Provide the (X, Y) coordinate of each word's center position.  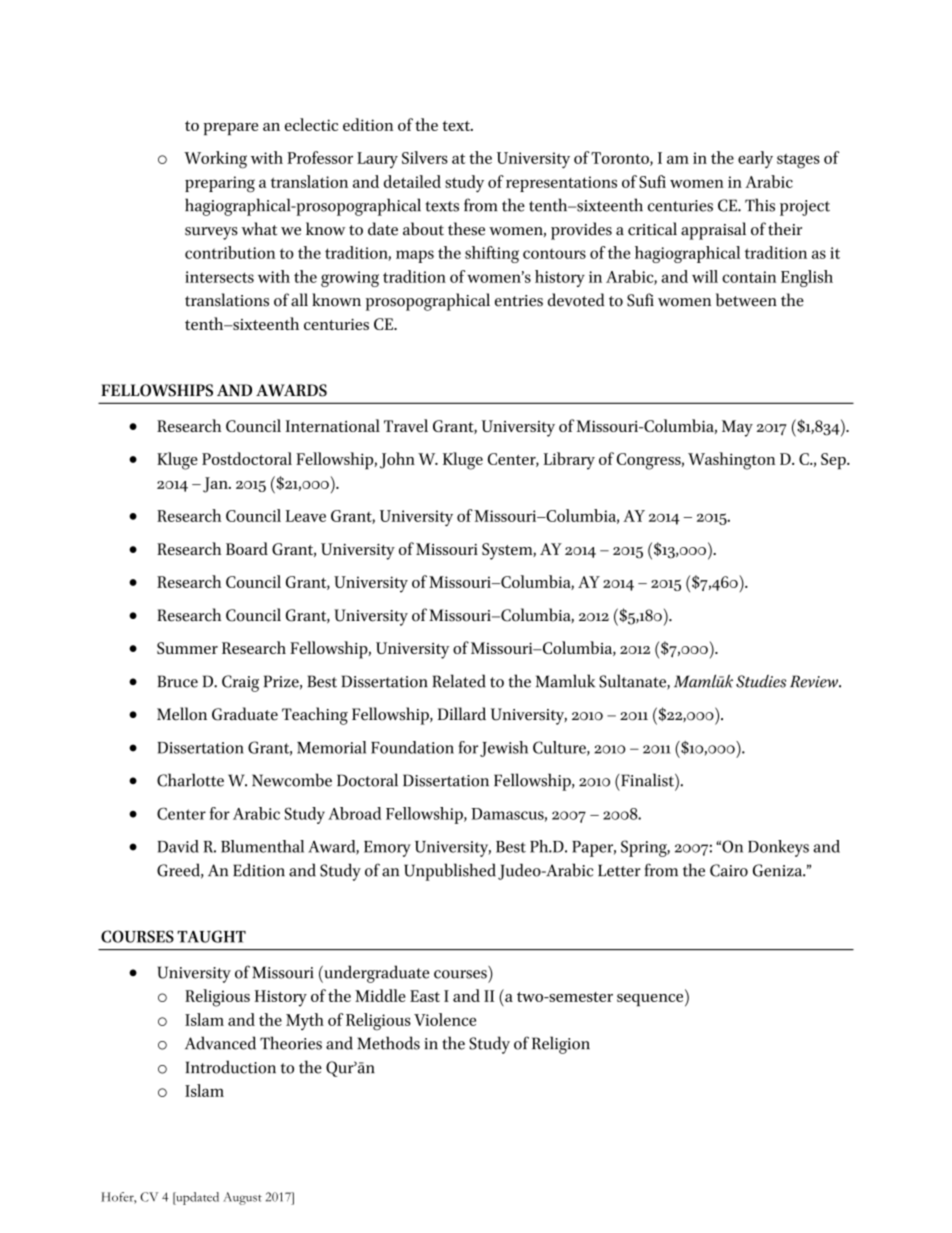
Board (247, 548)
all (299, 300)
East (425, 996)
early (755, 159)
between (746, 300)
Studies (761, 681)
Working (215, 160)
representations (561, 184)
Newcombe (292, 780)
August (242, 1198)
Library (569, 461)
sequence (651, 1000)
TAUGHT (211, 936)
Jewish (504, 749)
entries (519, 301)
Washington (731, 461)
